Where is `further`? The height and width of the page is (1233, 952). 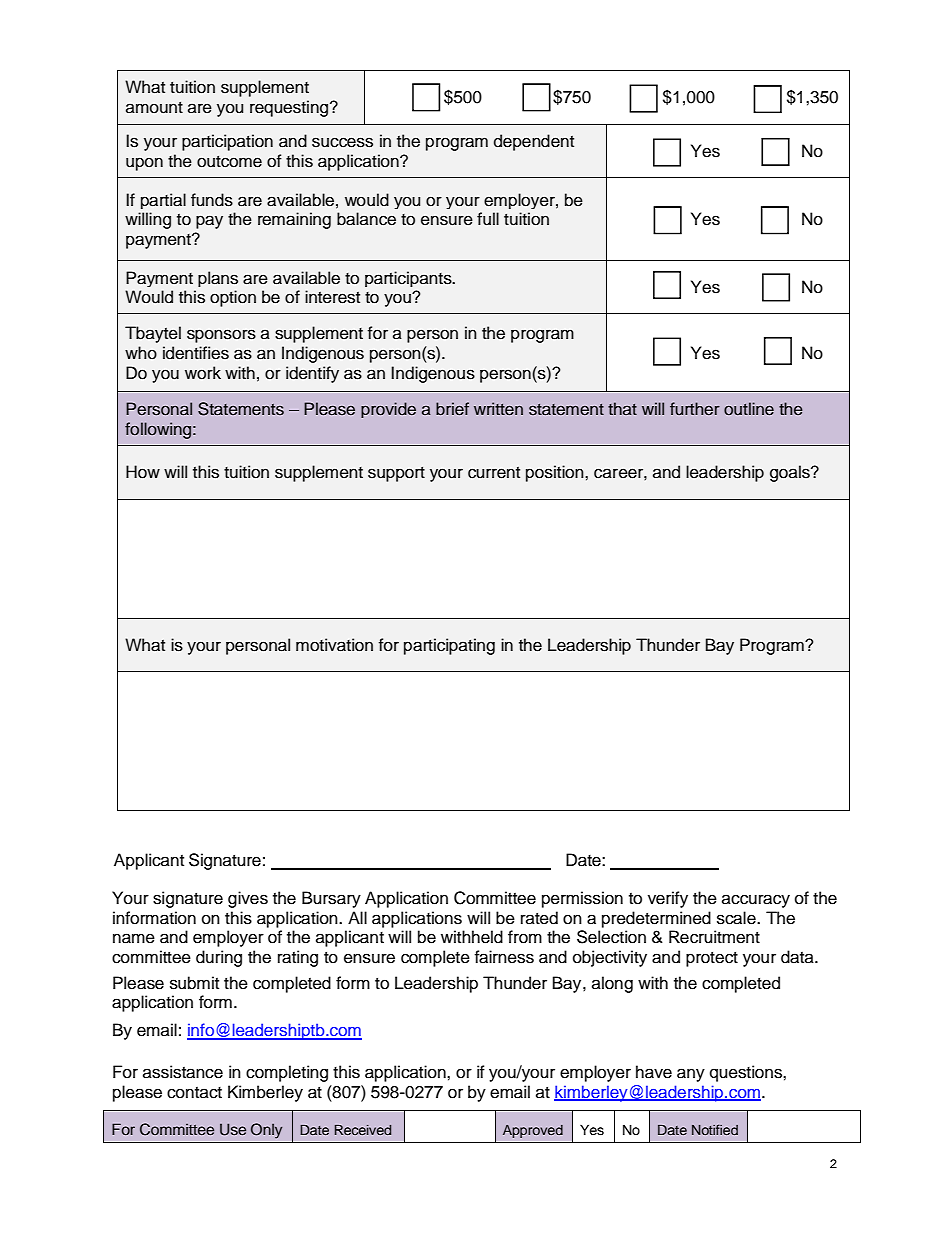
further is located at coordinates (695, 408).
